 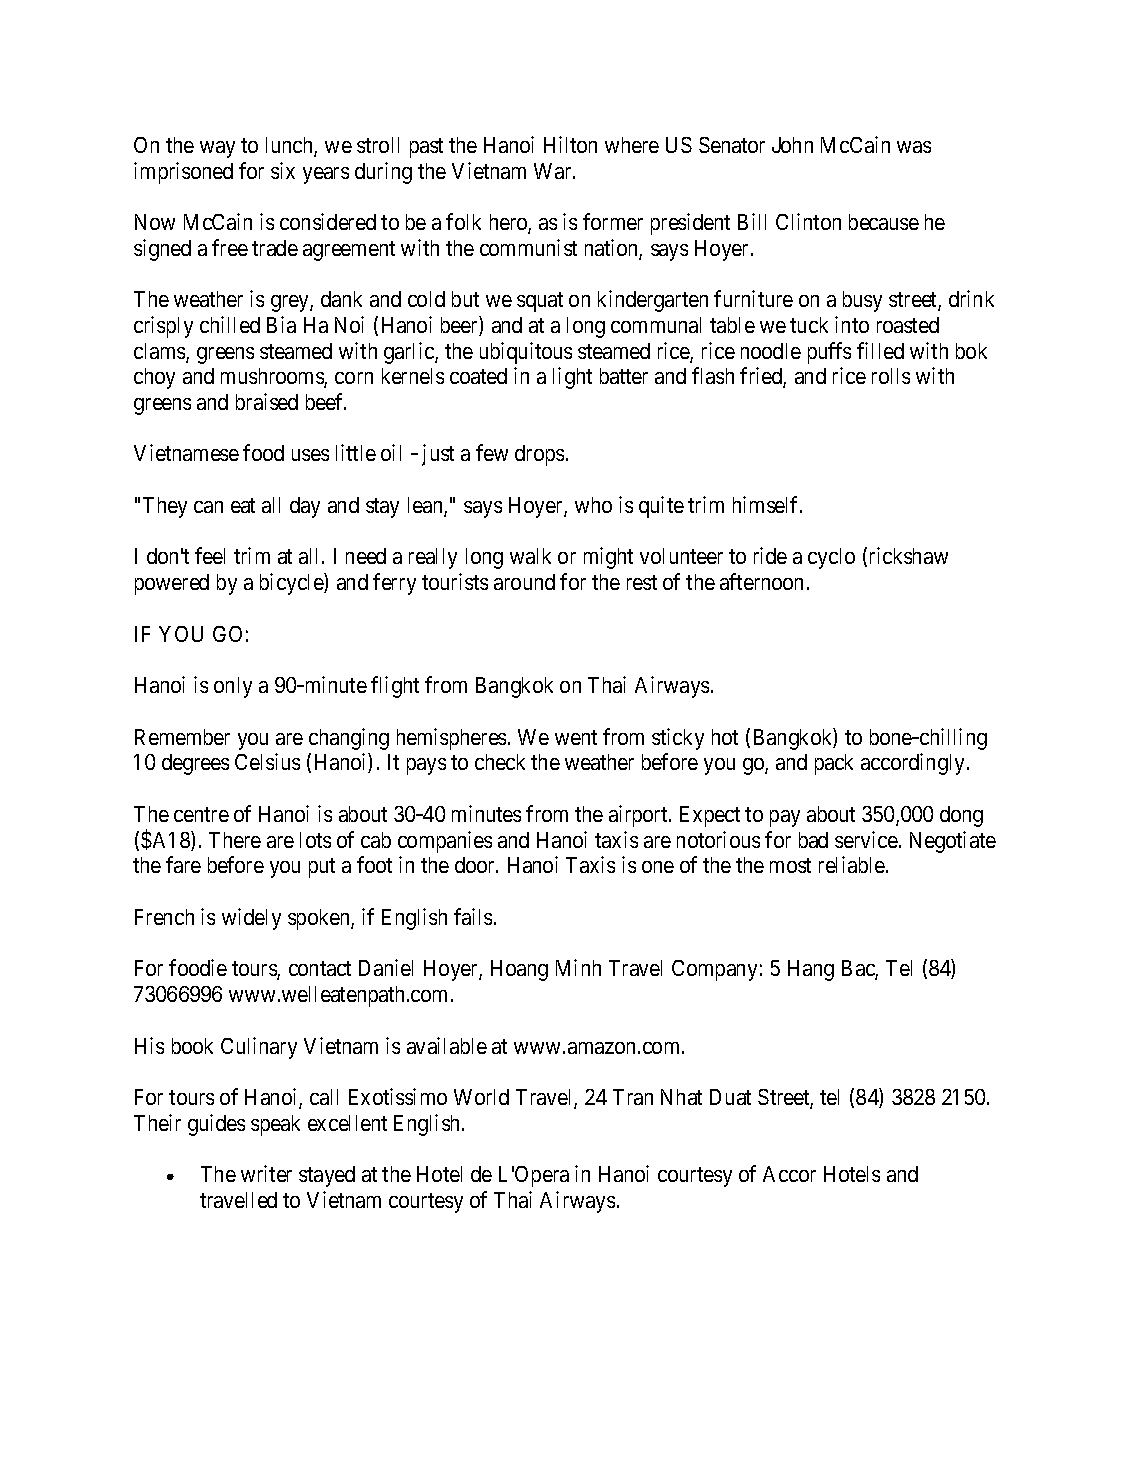 What do you see at coordinates (283, 170) in the screenshot?
I see `six` at bounding box center [283, 170].
